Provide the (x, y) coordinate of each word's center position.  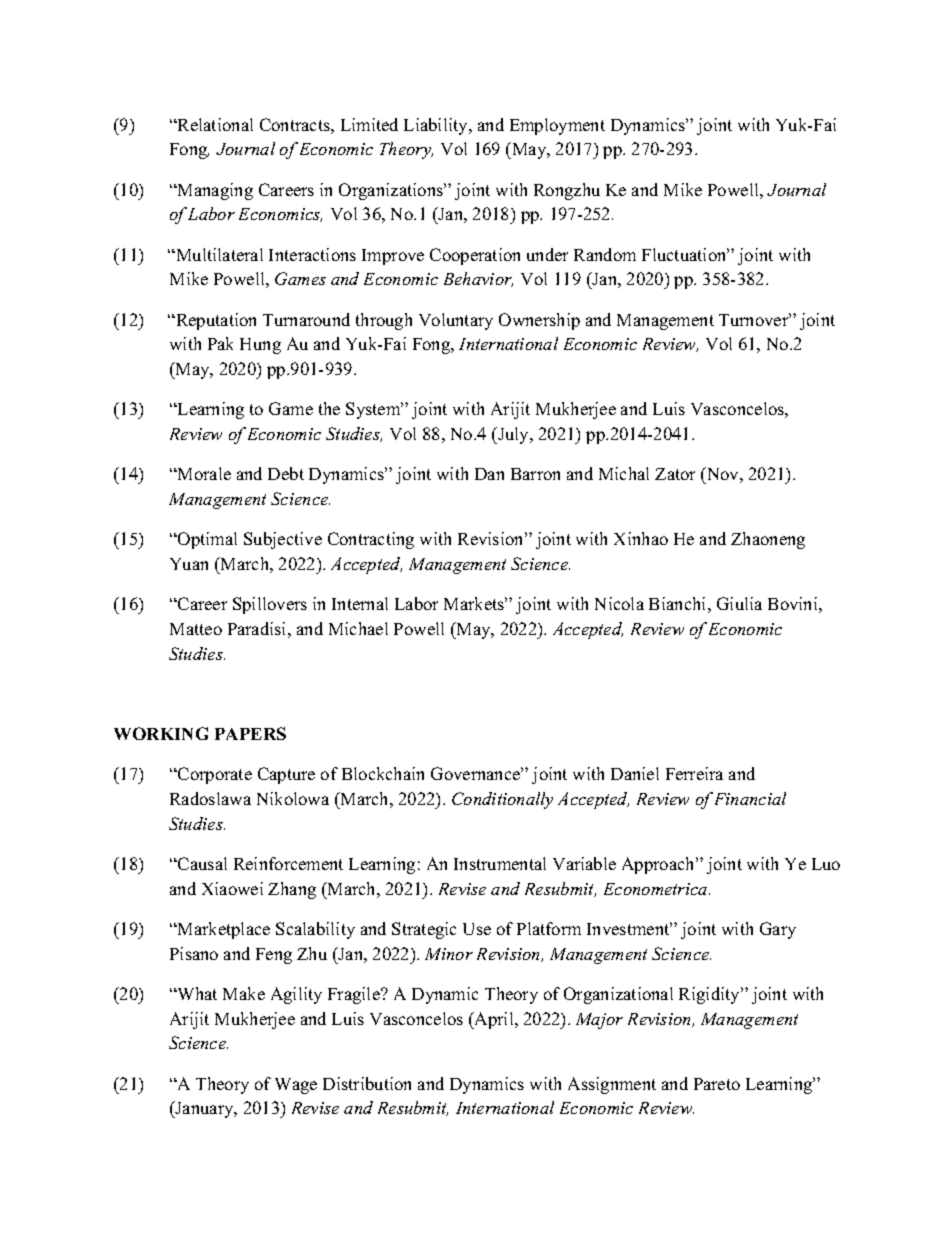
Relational (214, 124)
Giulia (739, 603)
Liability (437, 126)
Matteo (196, 629)
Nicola (619, 603)
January (205, 1109)
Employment (557, 126)
